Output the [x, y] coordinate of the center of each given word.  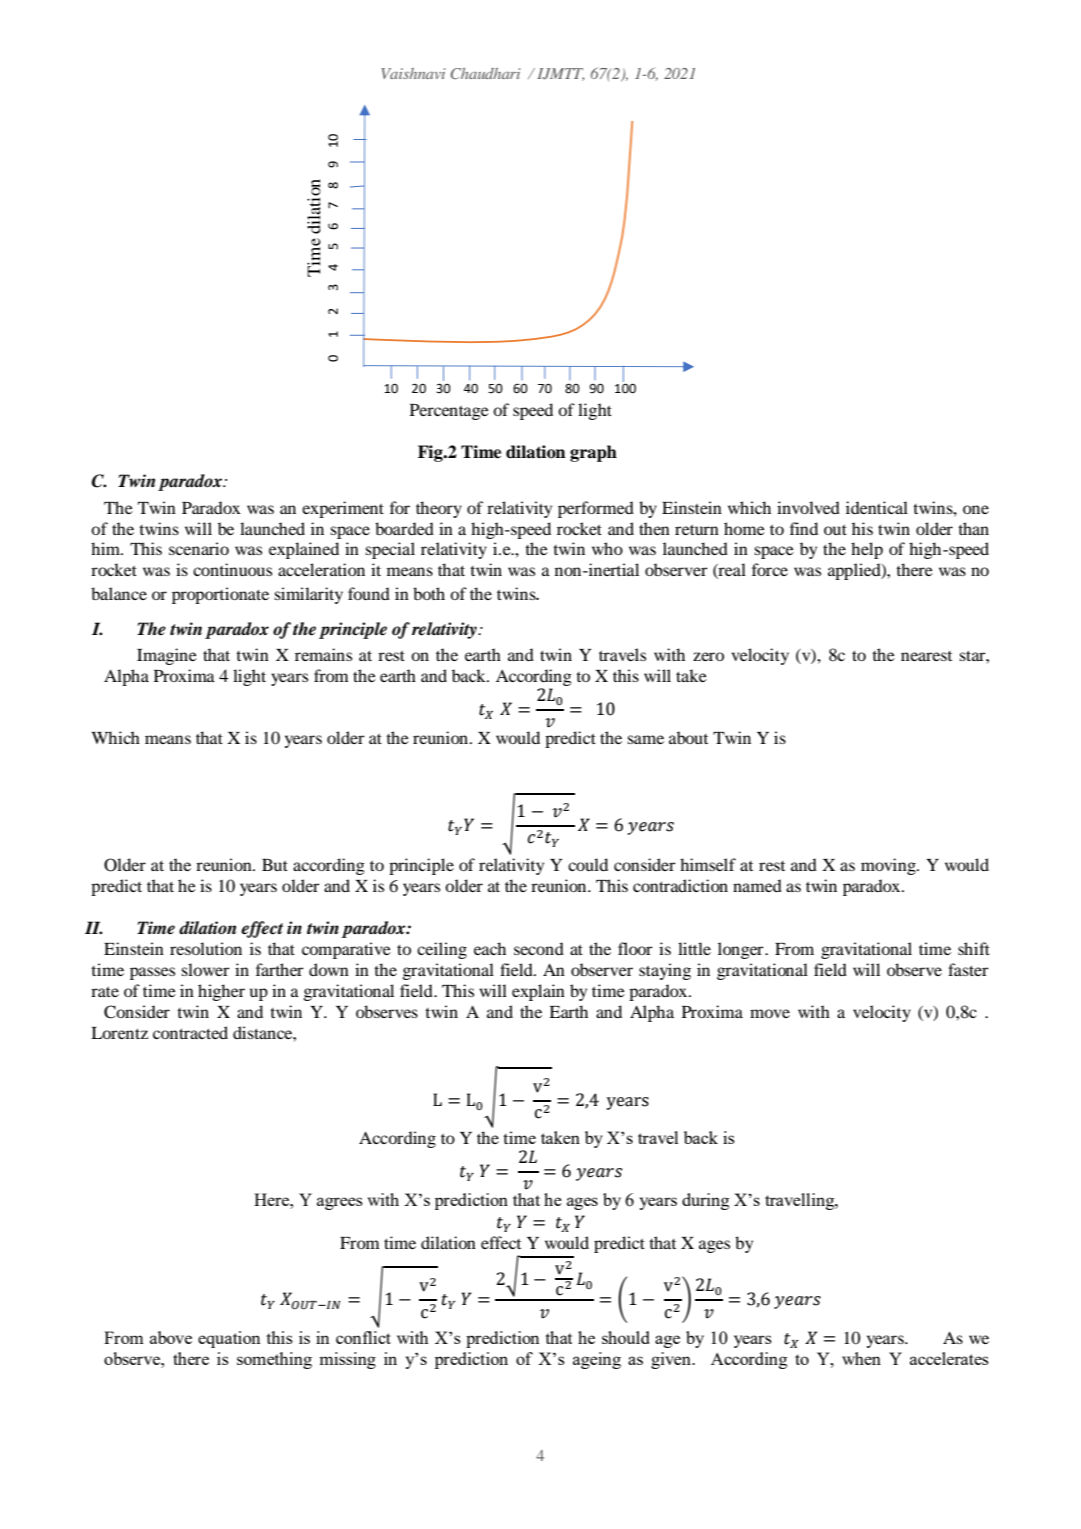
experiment [343, 509]
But [275, 865]
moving [889, 866]
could [588, 864]
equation [229, 1339]
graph [593, 453]
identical [877, 507]
